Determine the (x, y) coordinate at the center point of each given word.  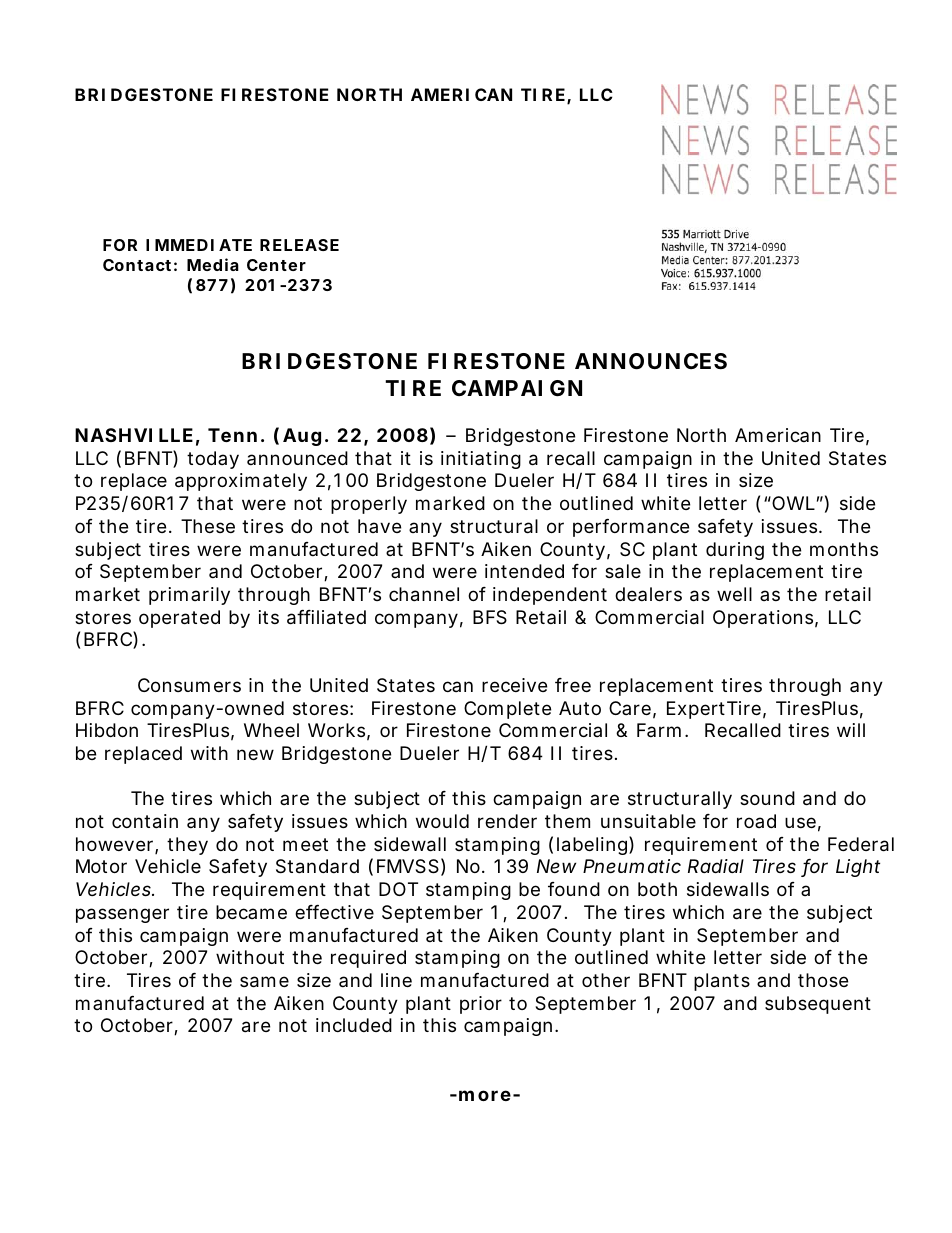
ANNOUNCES (651, 361)
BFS (490, 617)
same (264, 982)
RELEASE (299, 245)
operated (179, 619)
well (734, 594)
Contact (137, 265)
